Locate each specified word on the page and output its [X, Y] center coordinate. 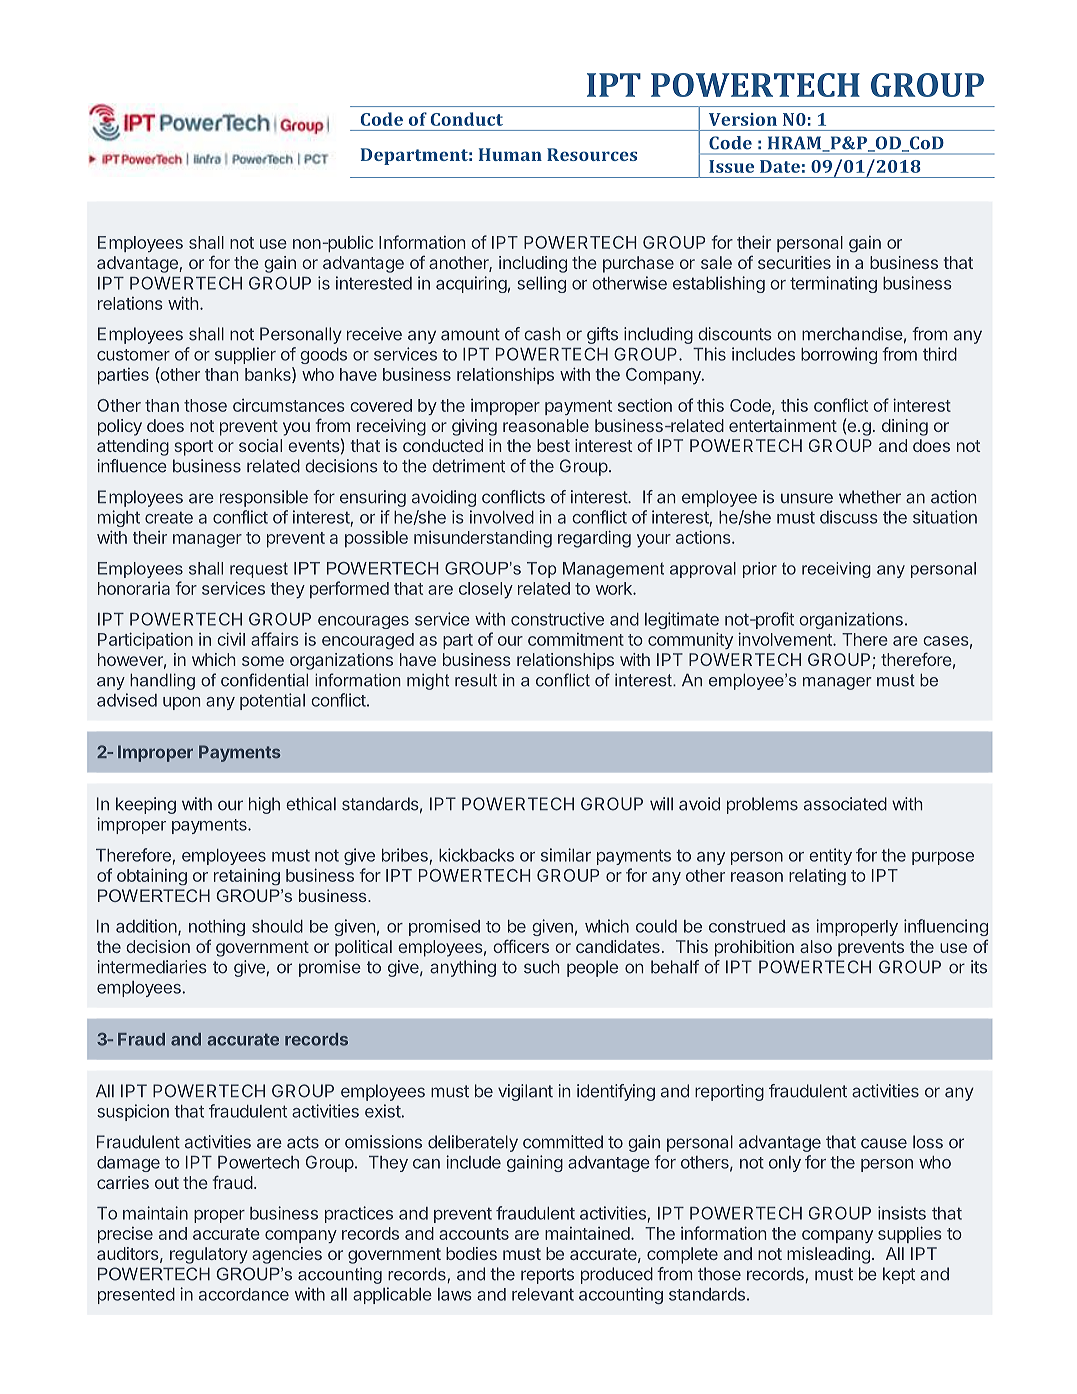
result [476, 680]
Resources [592, 154]
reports [547, 1276]
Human [510, 154]
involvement [786, 639]
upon [181, 703]
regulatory [209, 1255]
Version [743, 119]
